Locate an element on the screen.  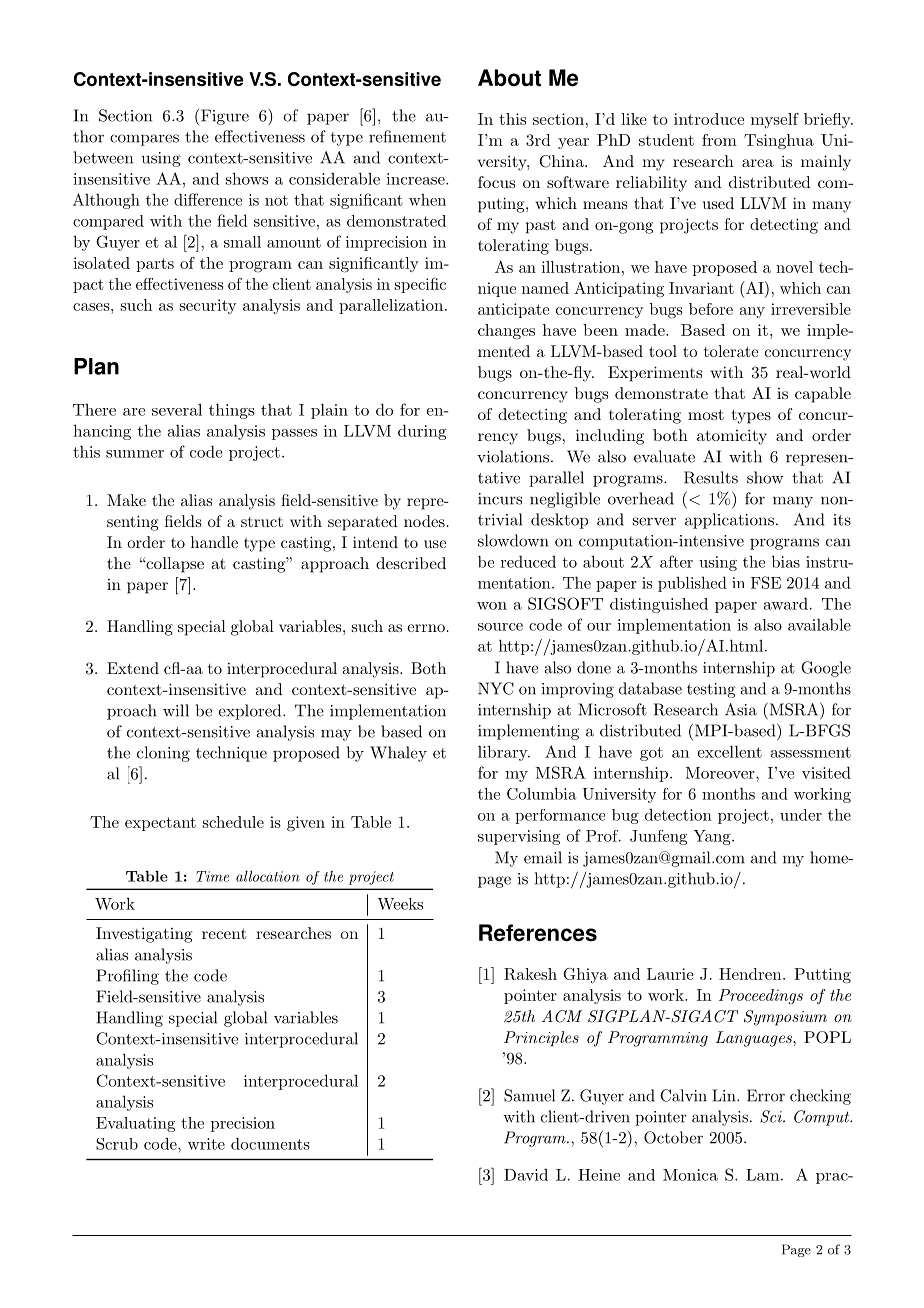
incurs is located at coordinates (500, 499).
